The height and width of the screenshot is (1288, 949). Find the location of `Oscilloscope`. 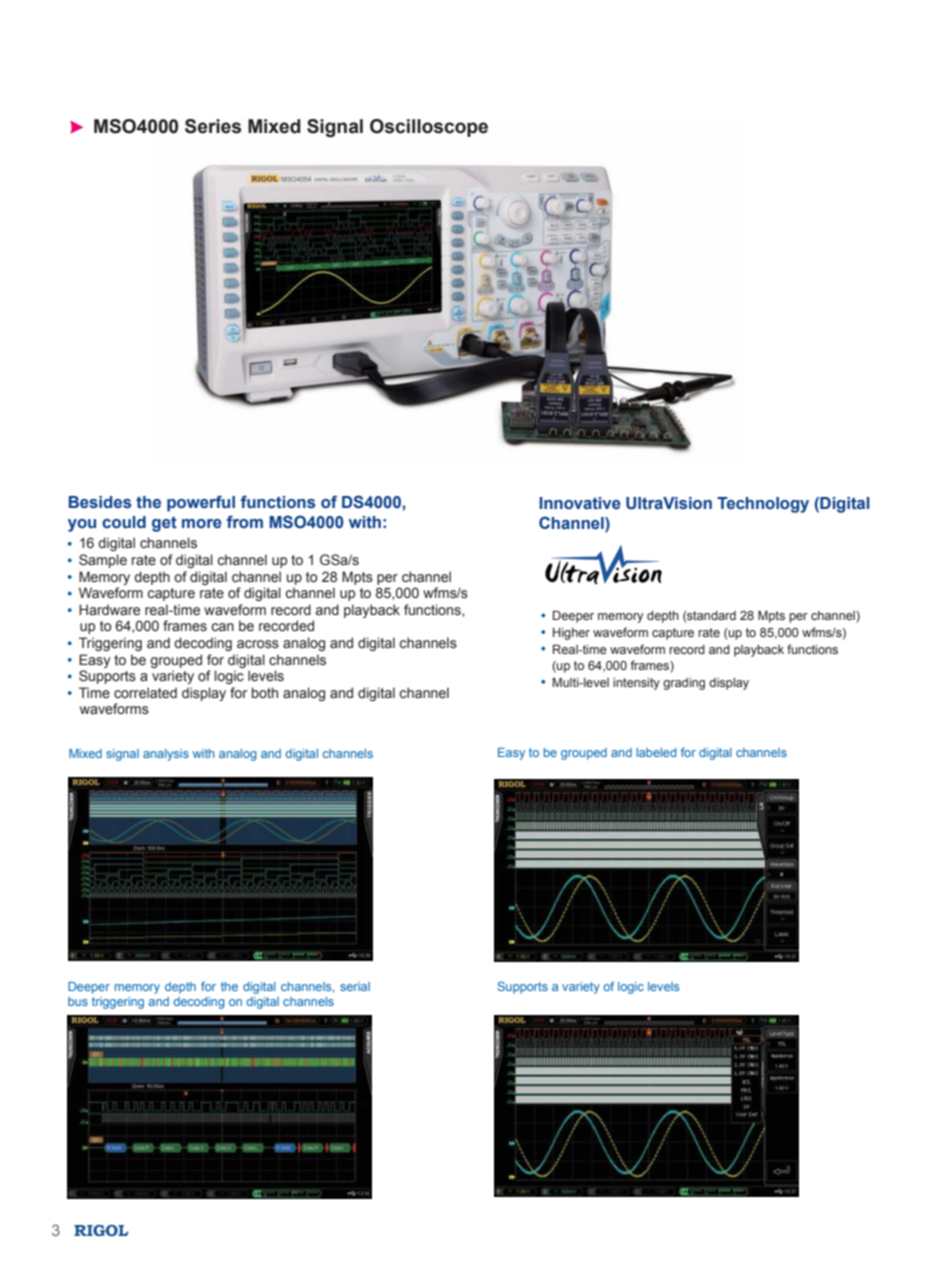

Oscilloscope is located at coordinates (429, 128).
